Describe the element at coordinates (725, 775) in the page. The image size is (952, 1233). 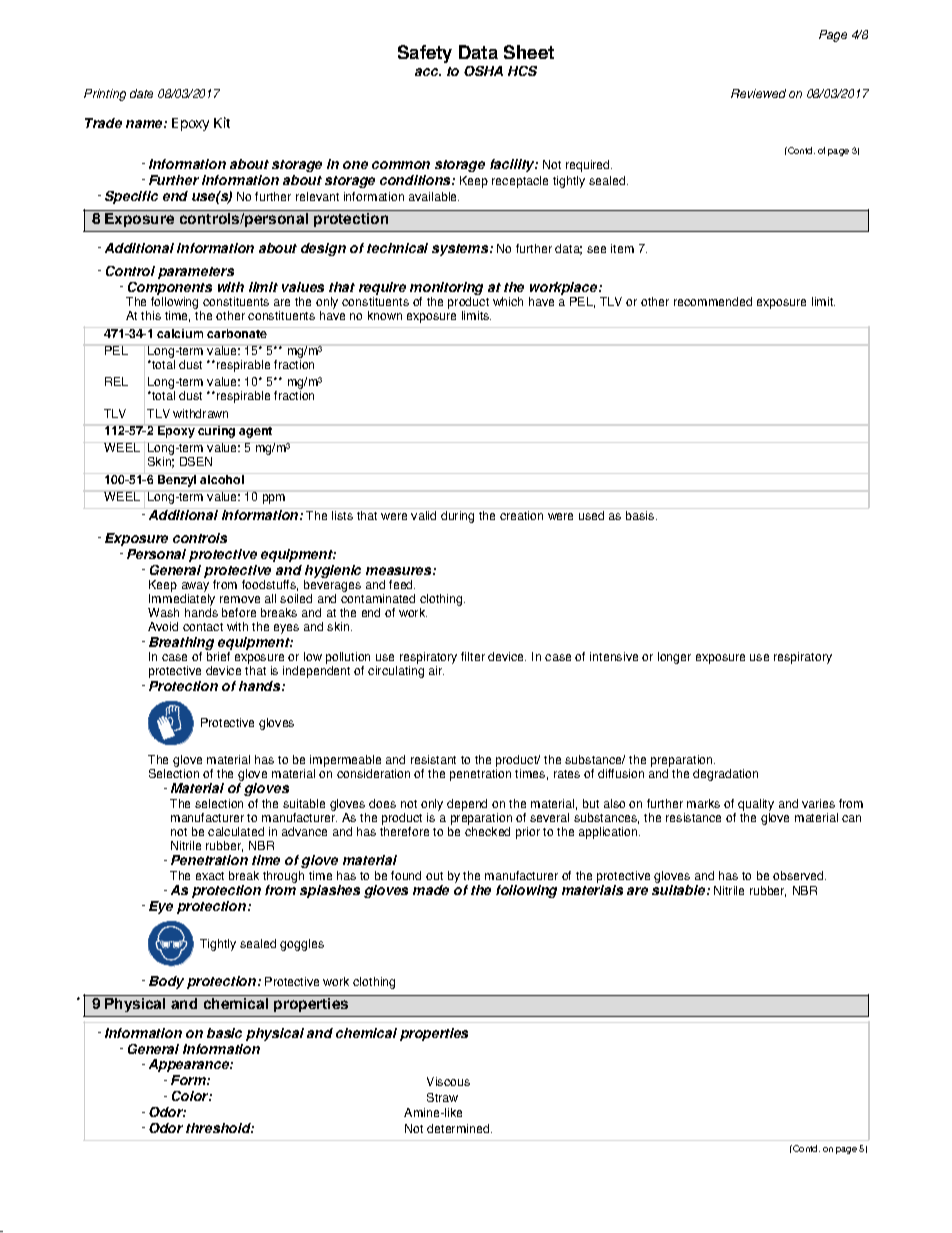
I see `degradation` at that location.
